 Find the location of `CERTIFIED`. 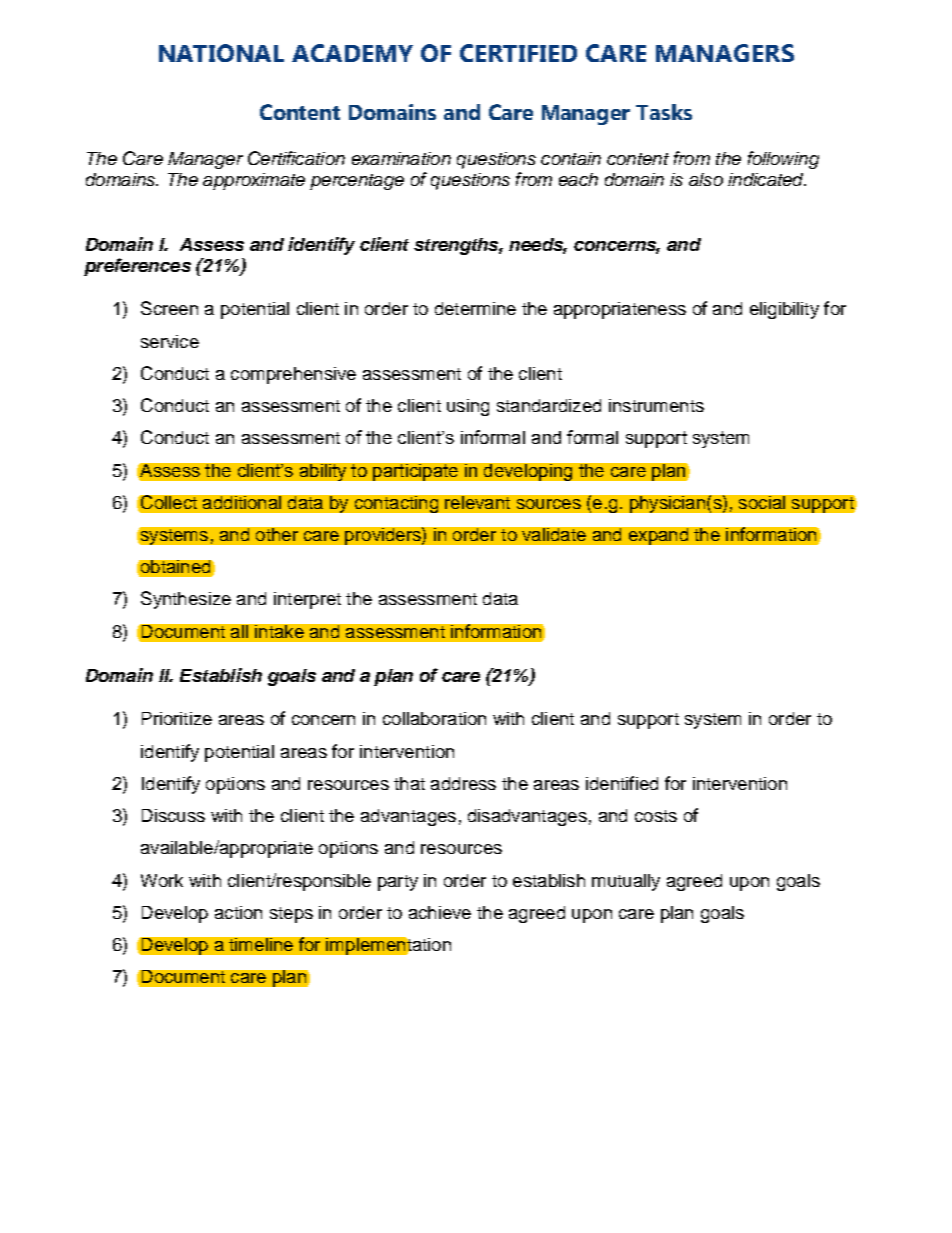

CERTIFIED is located at coordinates (518, 53).
